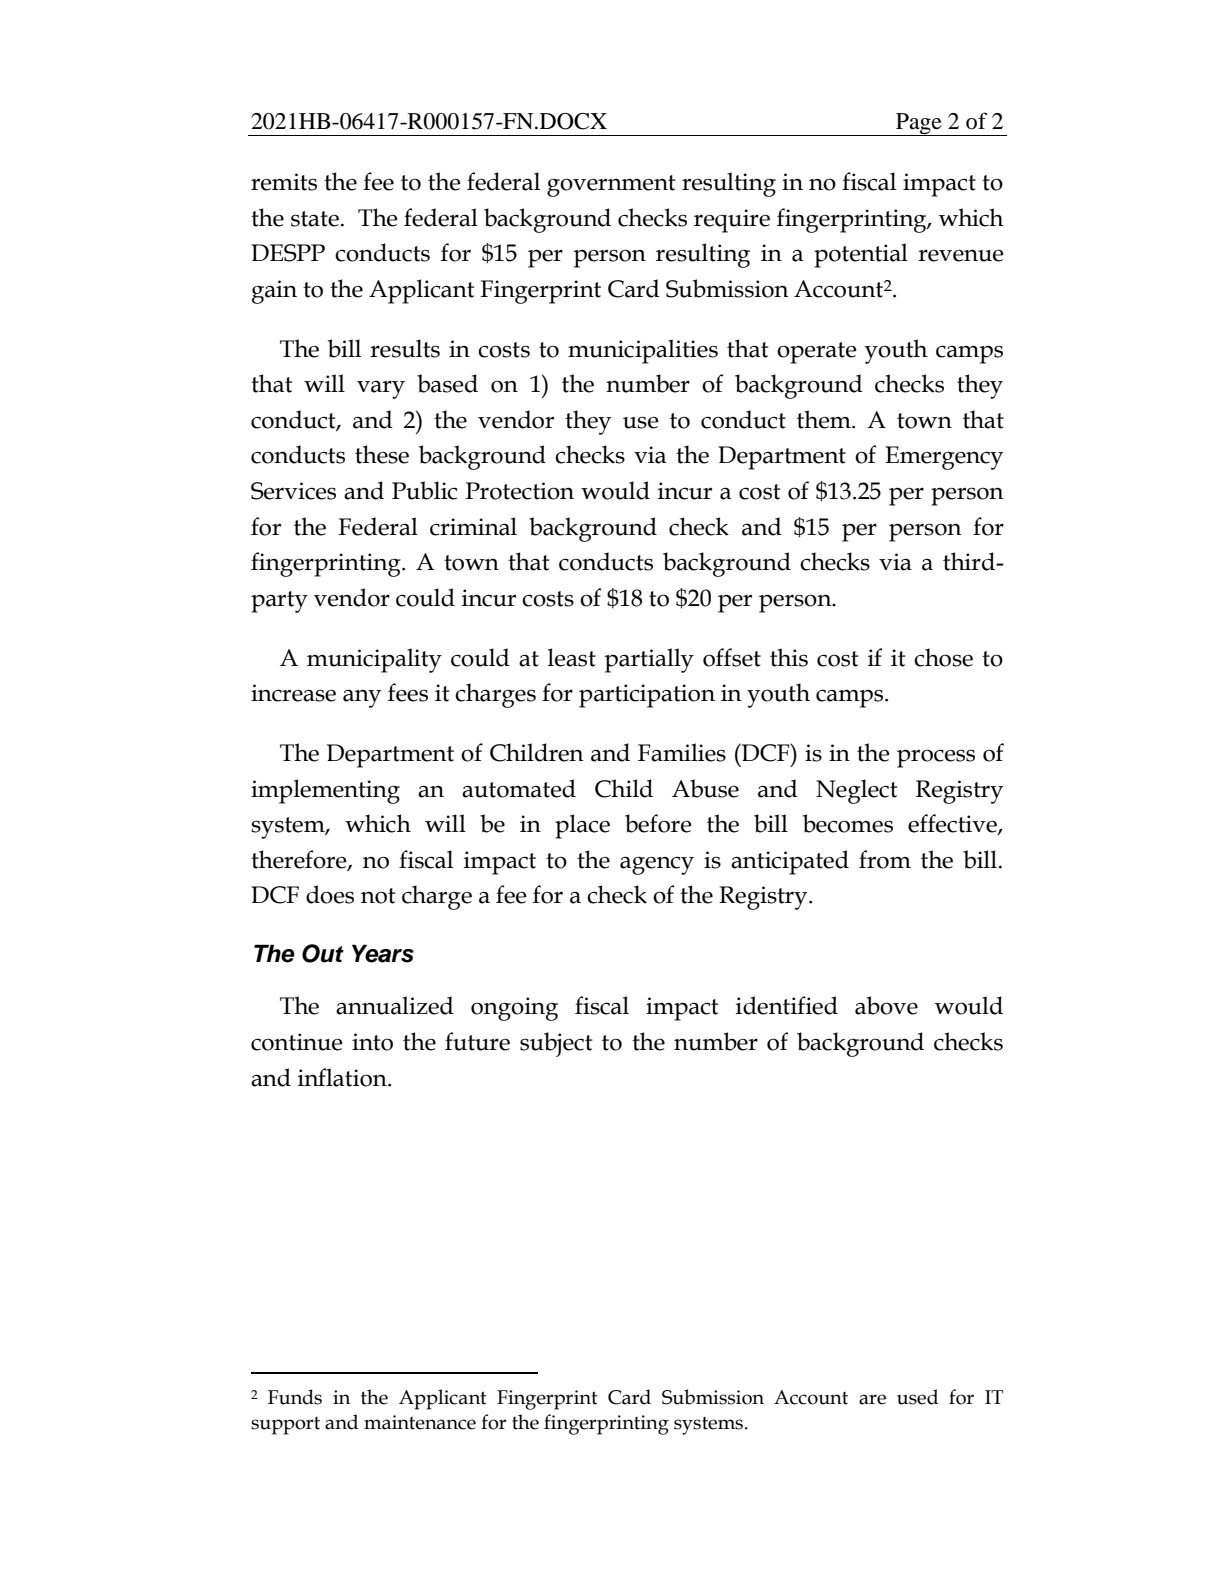  What do you see at coordinates (315, 219) in the page?
I see `state` at bounding box center [315, 219].
